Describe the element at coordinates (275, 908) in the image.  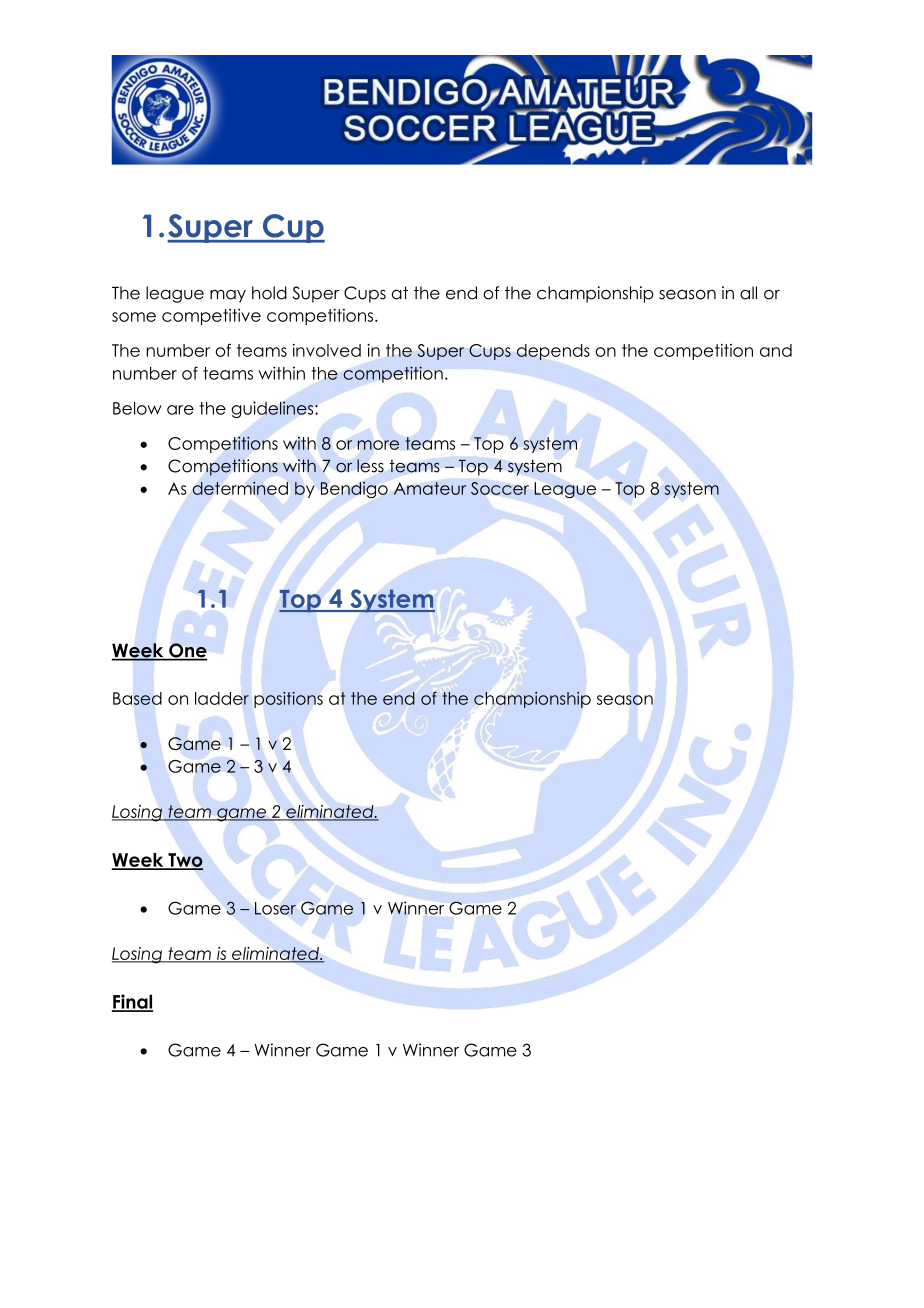
I see `Loser` at that location.
